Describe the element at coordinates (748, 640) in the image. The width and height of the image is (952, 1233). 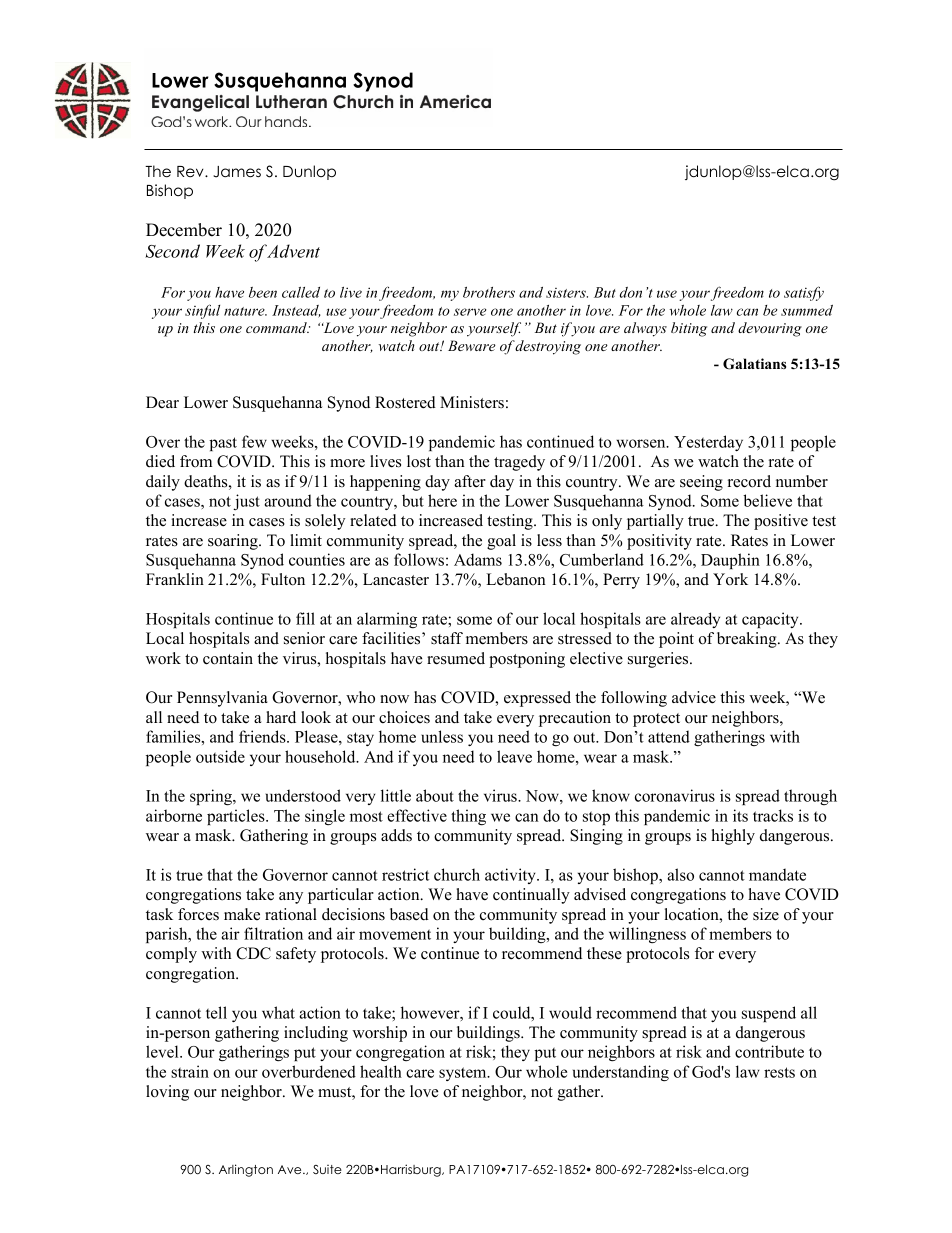
I see `breaking` at that location.
